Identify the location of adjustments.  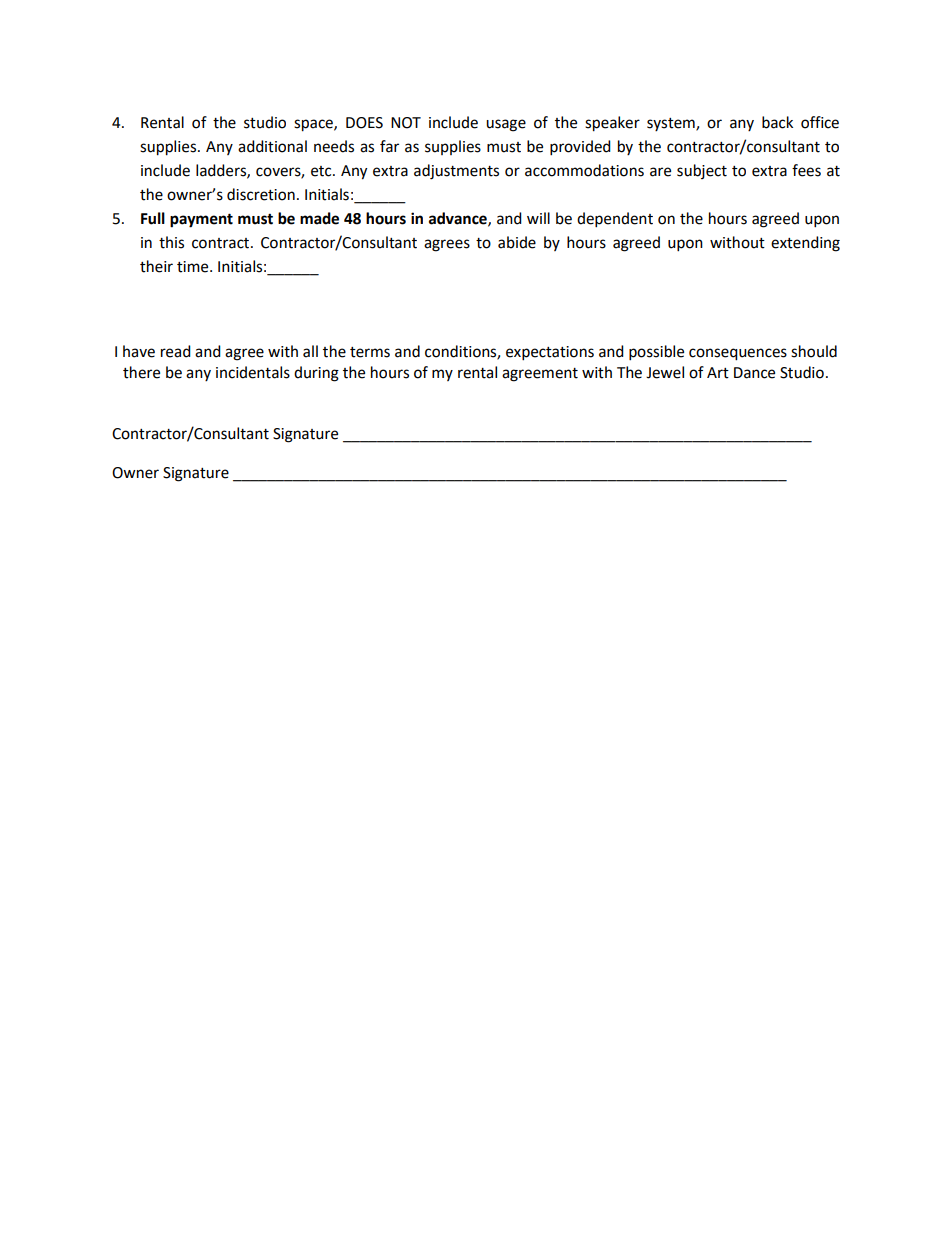
(456, 172).
